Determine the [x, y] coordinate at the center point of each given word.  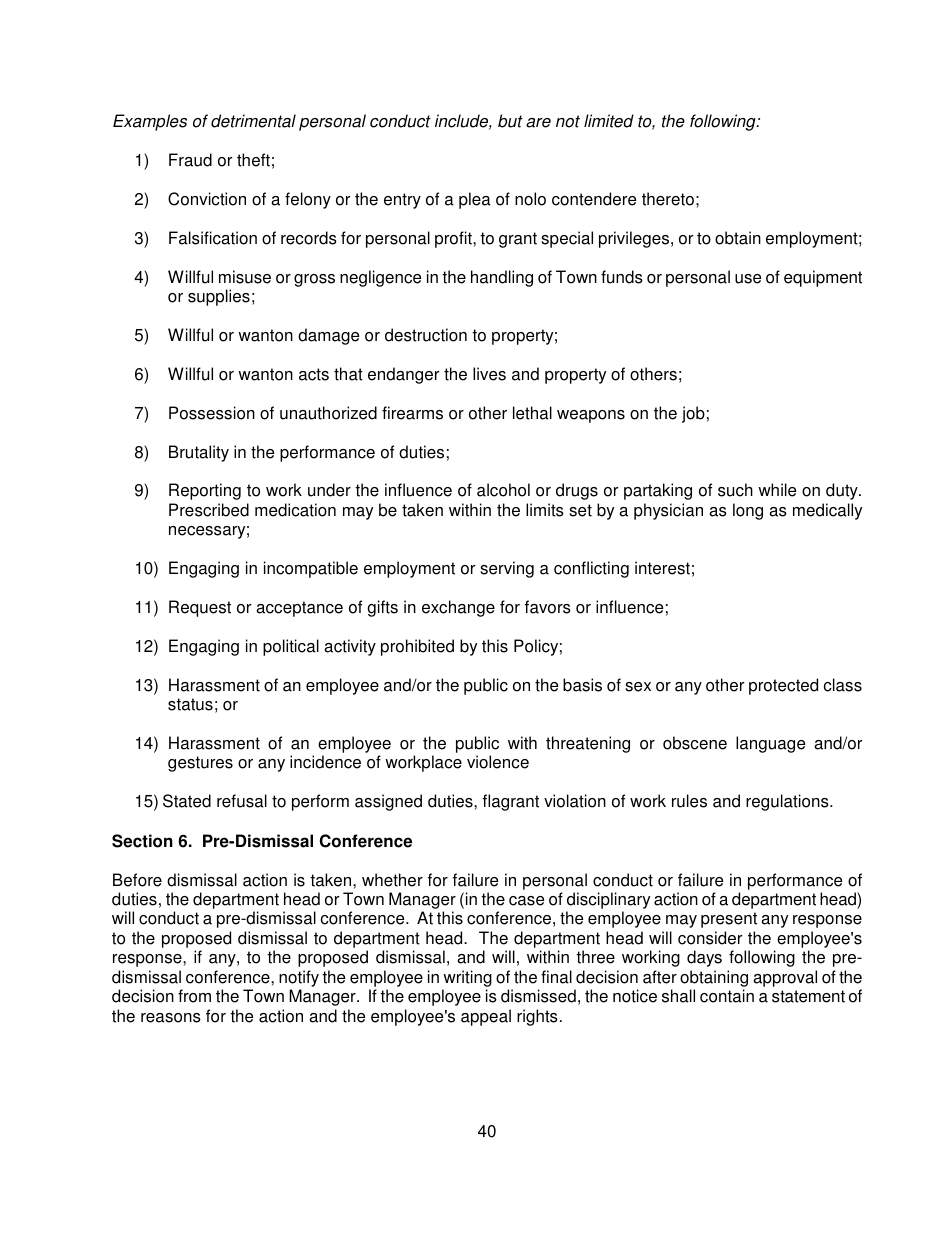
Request [200, 608]
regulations [788, 802]
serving [507, 569]
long [748, 511]
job [693, 414]
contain [727, 996]
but [510, 121]
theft [253, 160]
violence [498, 762]
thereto [668, 199]
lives [489, 374]
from [194, 996]
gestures [200, 764]
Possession [212, 413]
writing [467, 978]
